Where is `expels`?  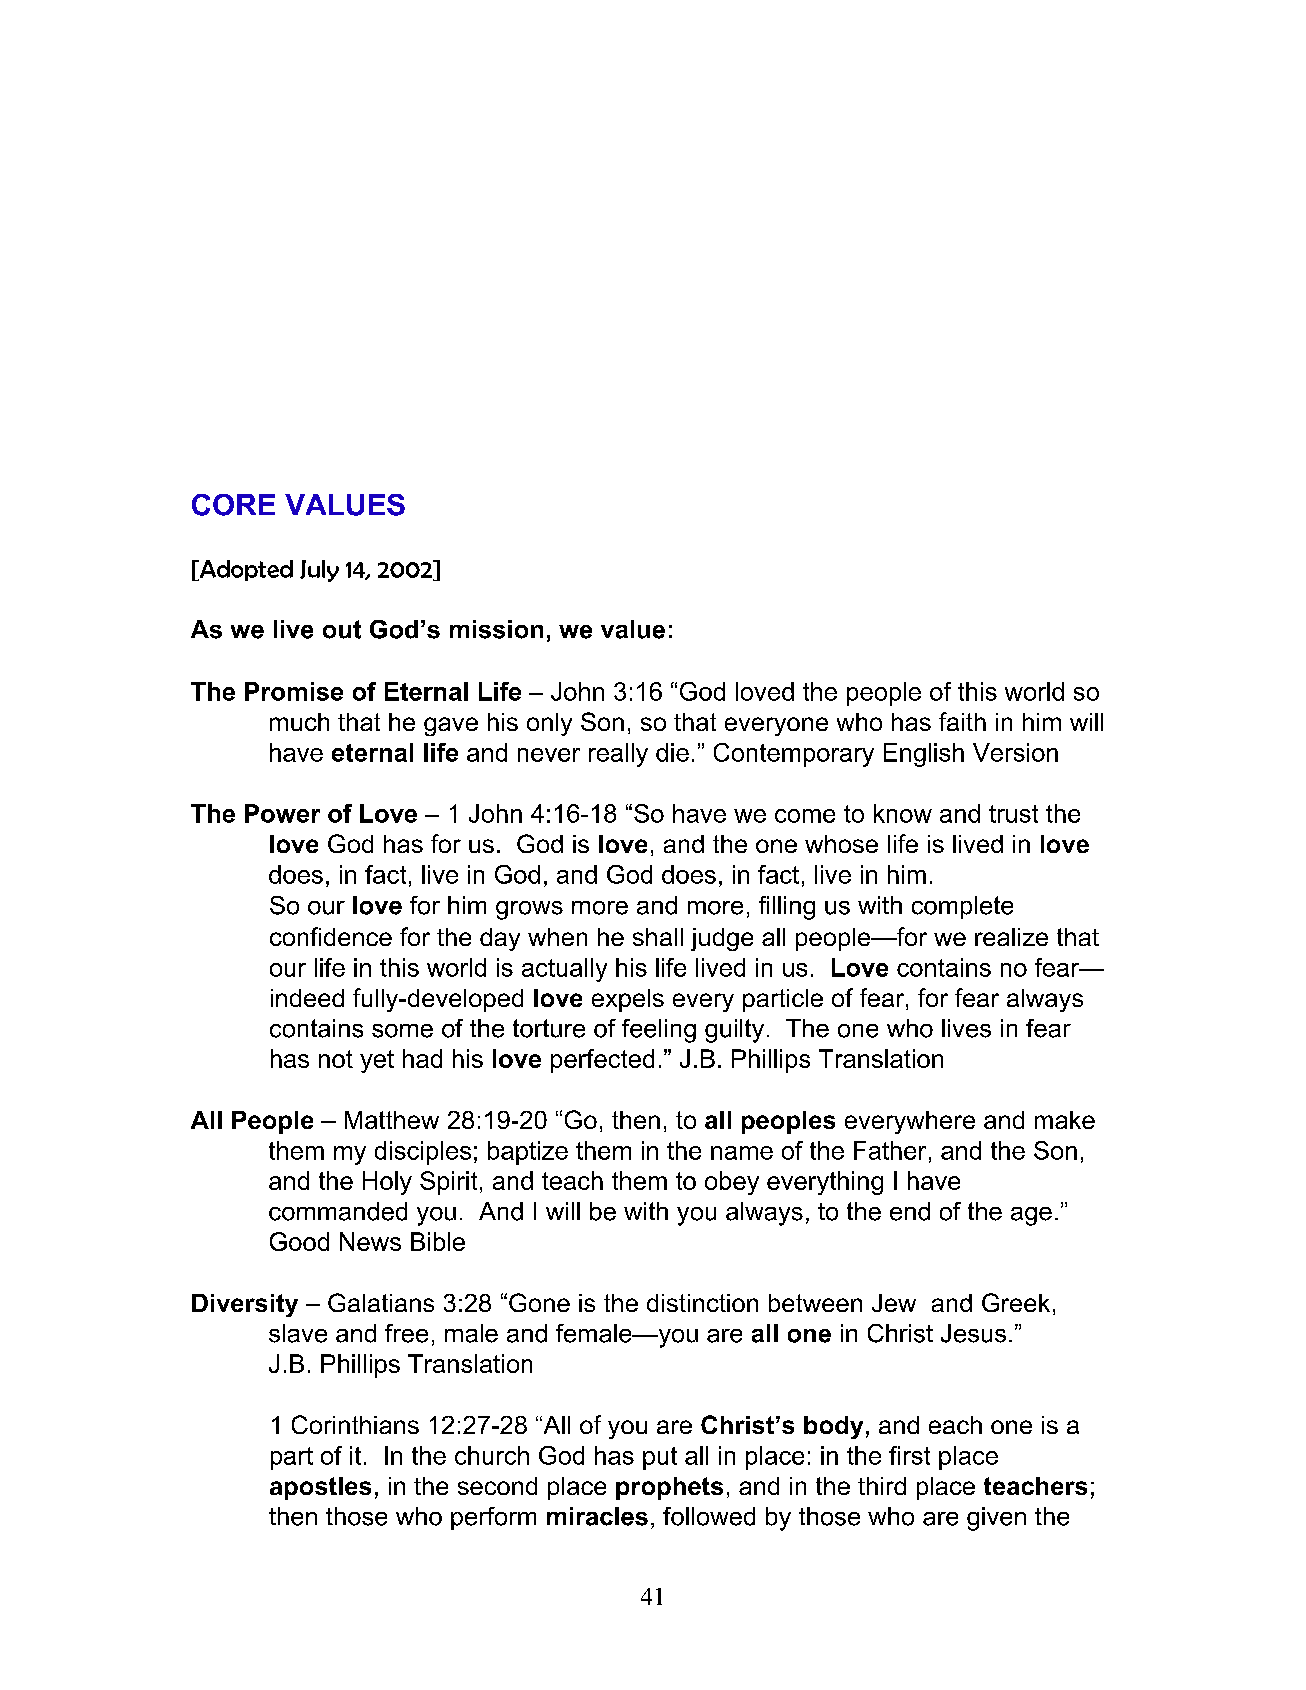 expels is located at coordinates (628, 1000).
